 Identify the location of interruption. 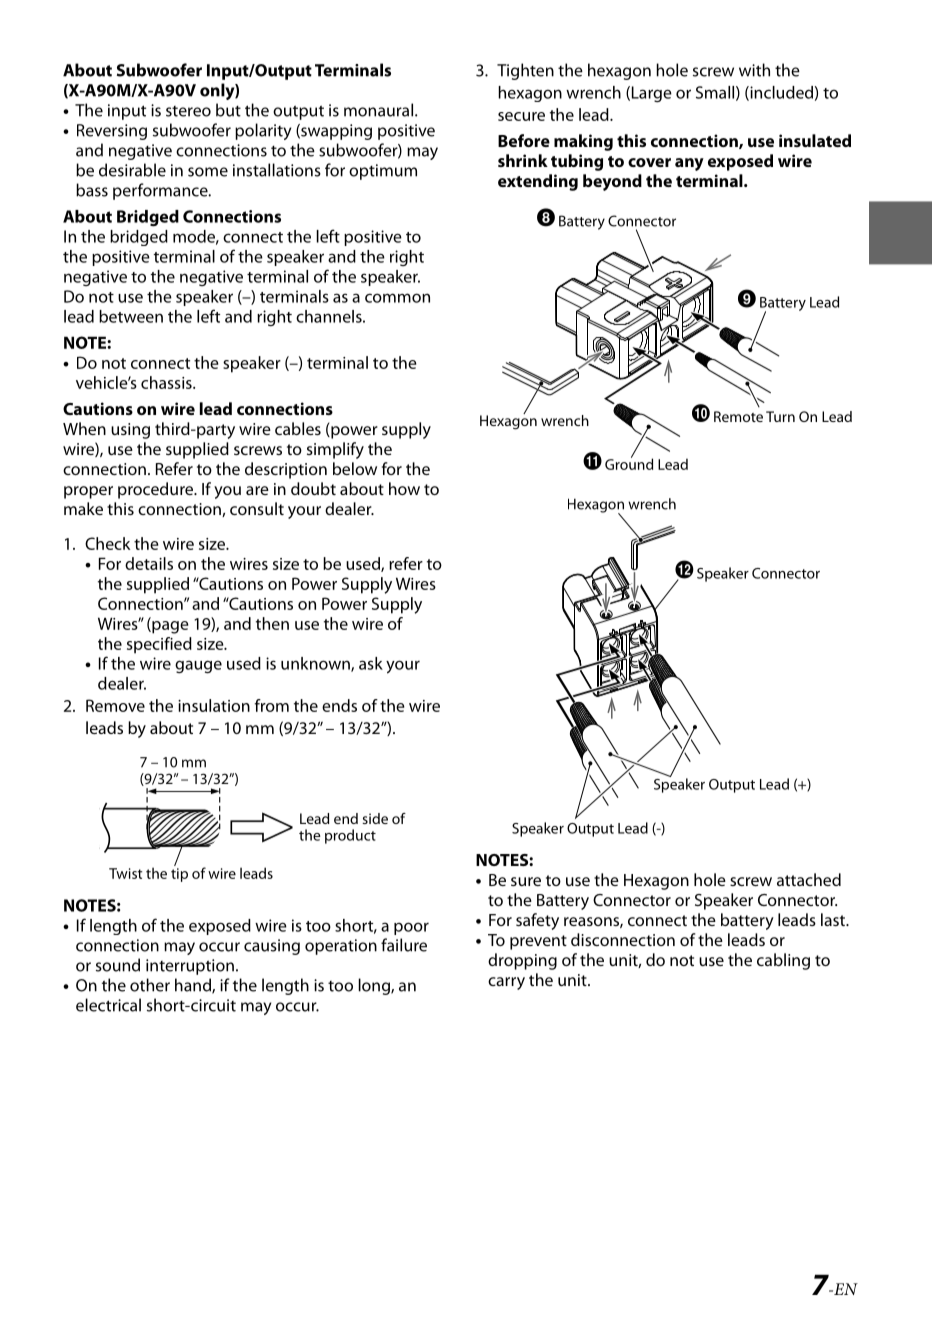
(190, 967).
